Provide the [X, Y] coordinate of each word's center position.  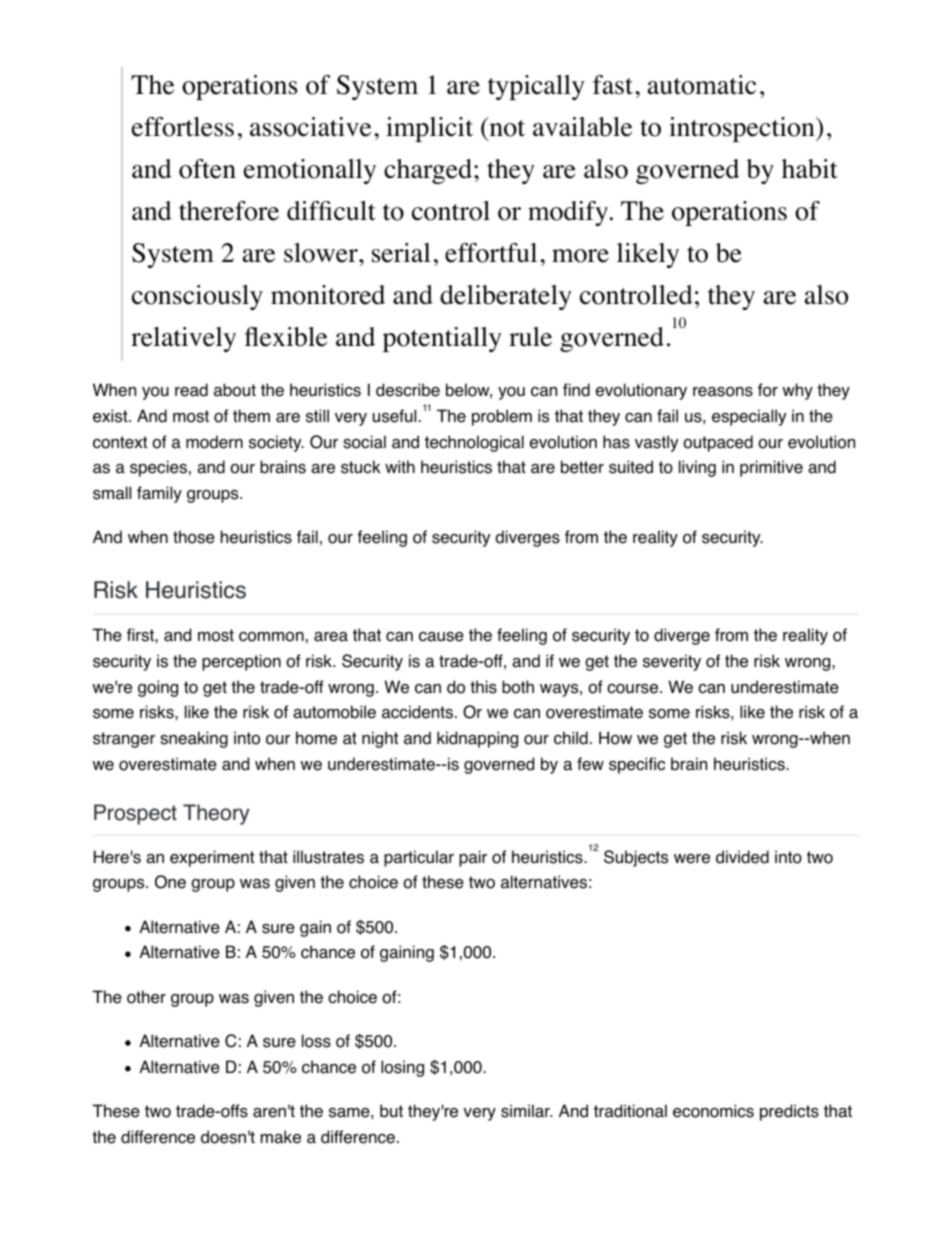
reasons [723, 392]
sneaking [194, 739]
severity [672, 662]
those [194, 537]
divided [742, 857]
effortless [183, 127]
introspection [743, 129]
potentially [442, 339]
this [483, 687]
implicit [429, 129]
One [170, 882]
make [281, 1137]
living [697, 468]
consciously [197, 297]
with [400, 466]
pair [473, 858]
